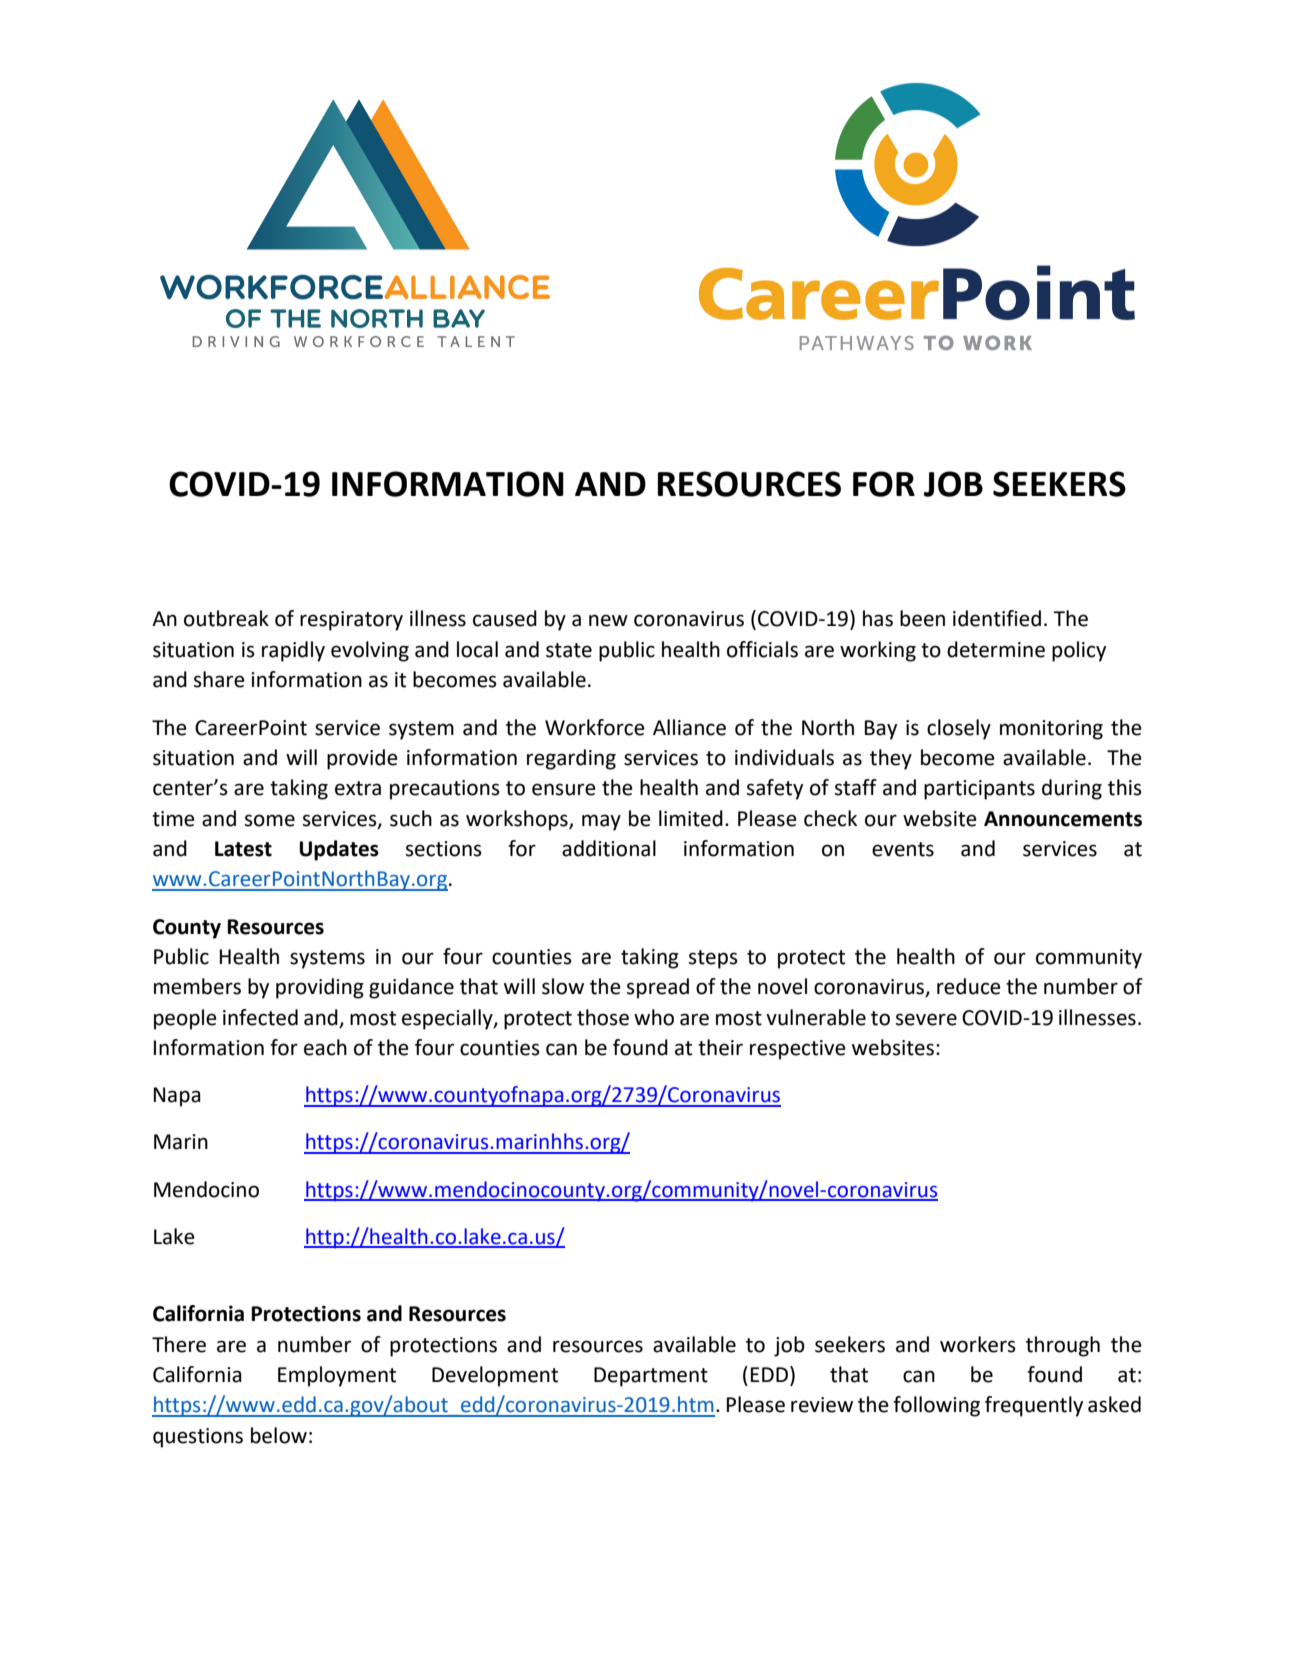  What do you see at coordinates (926, 1019) in the page?
I see `severe` at bounding box center [926, 1019].
